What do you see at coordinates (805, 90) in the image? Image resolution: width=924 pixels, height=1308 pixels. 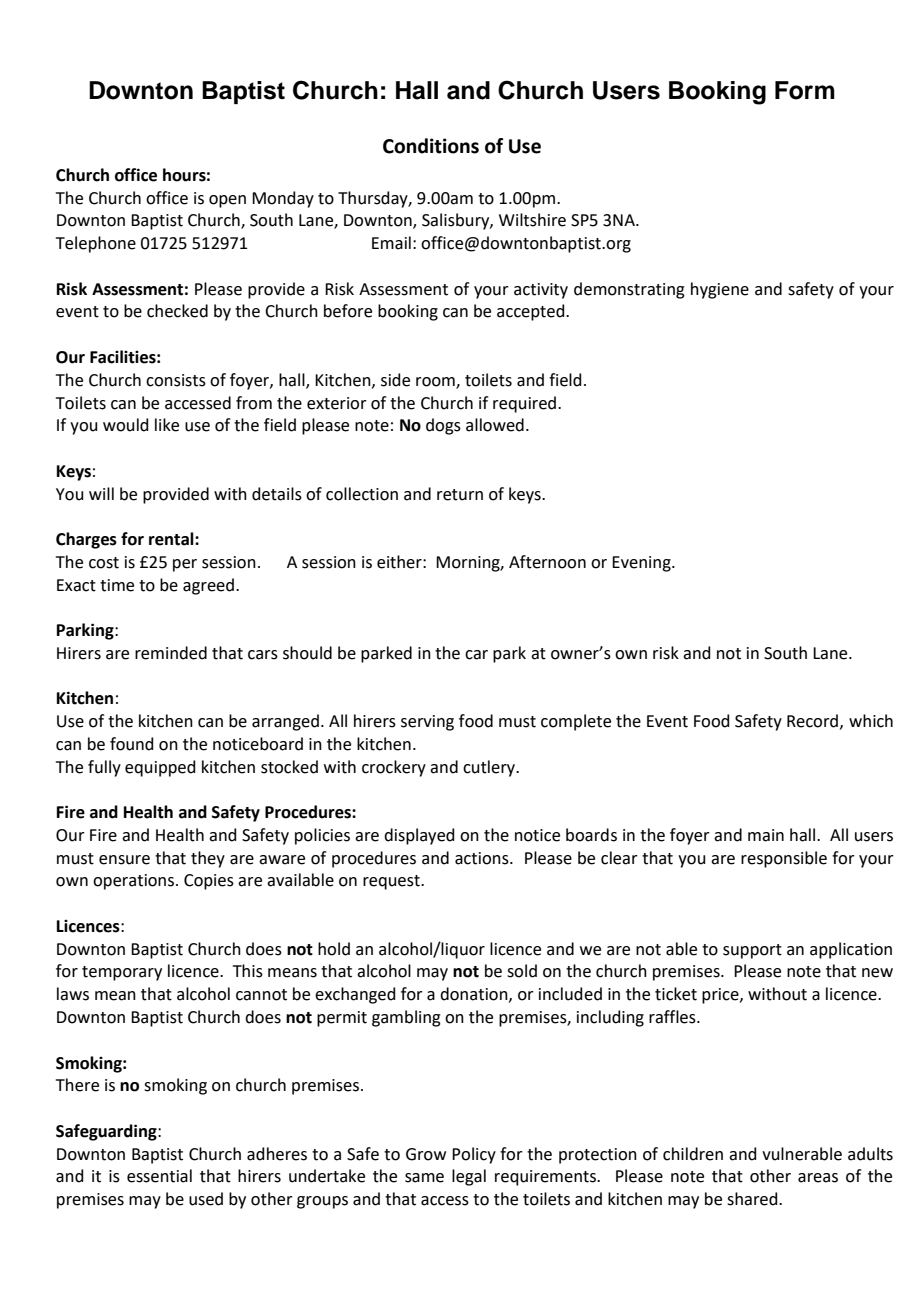 I see `Form` at bounding box center [805, 90].
